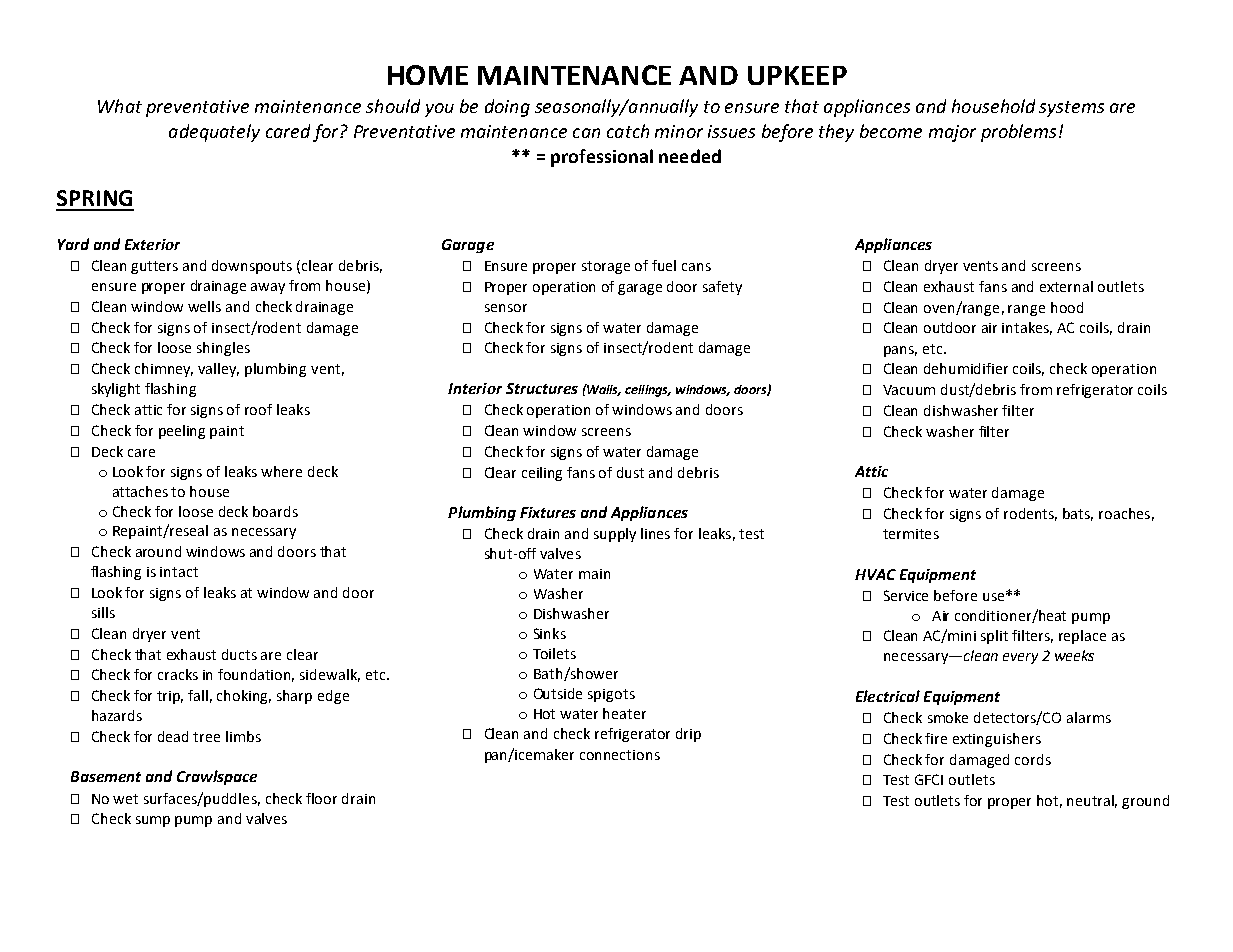 This document has height=952, width=1233. I want to click on Vacuum, so click(909, 390).
